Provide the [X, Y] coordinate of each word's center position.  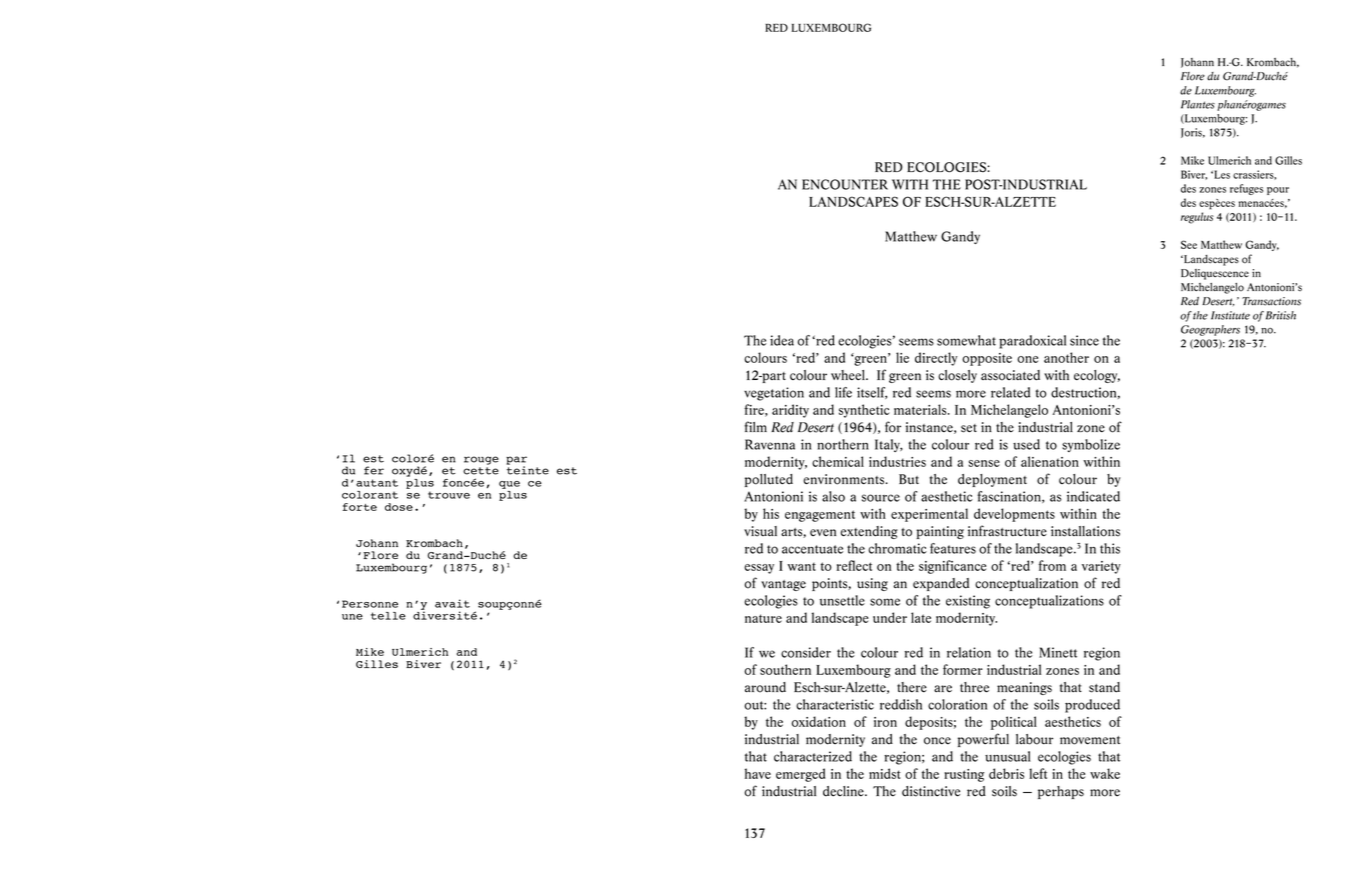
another [1066, 357]
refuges [1246, 189]
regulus [1197, 218]
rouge [481, 460]
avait [452, 603]
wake [1105, 773]
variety [1101, 567]
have [758, 773]
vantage [783, 585]
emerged [800, 775]
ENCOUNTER [845, 184]
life [843, 392]
